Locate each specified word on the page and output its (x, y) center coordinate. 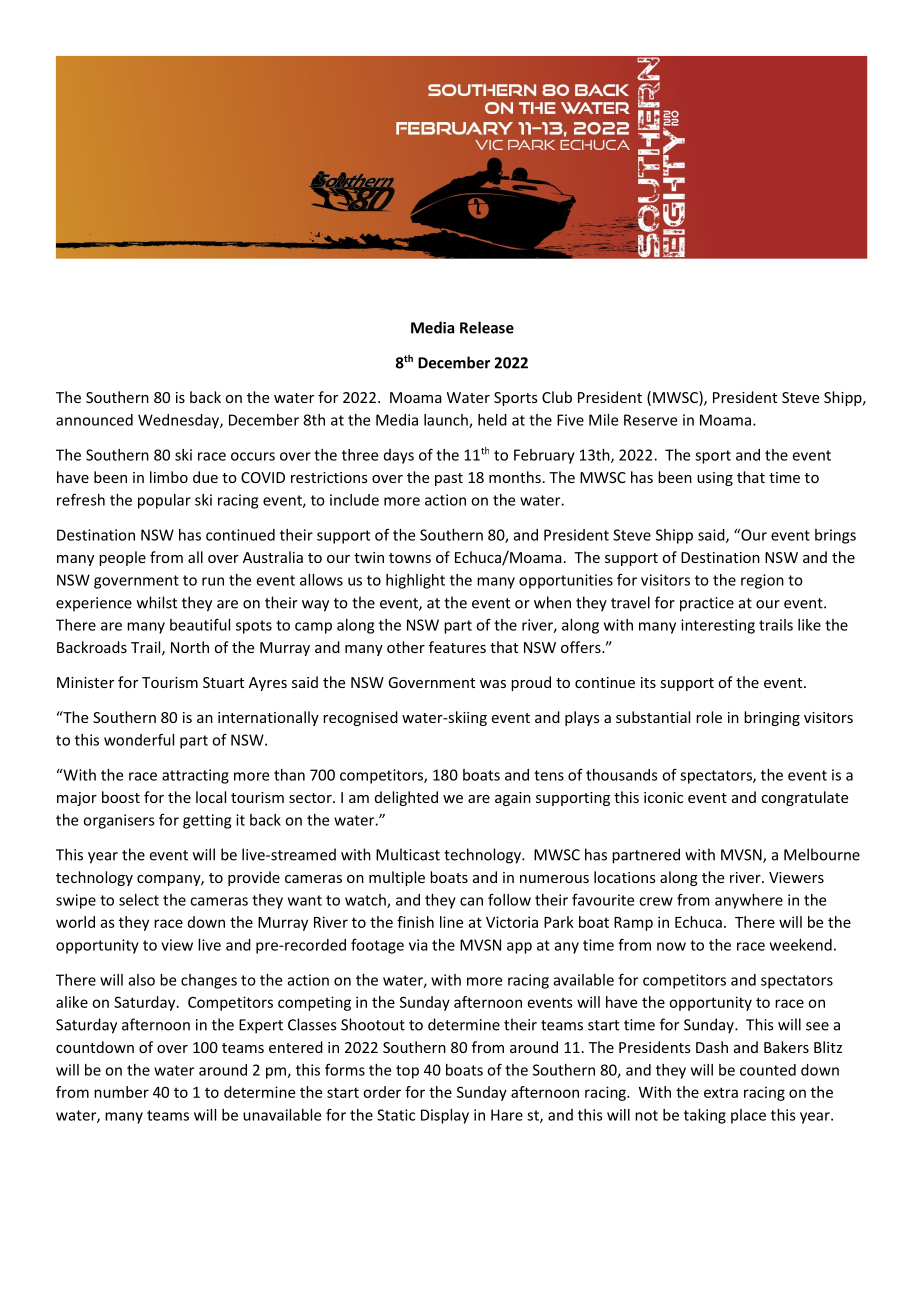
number (121, 1092)
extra (721, 1092)
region (762, 581)
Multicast (408, 854)
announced (94, 420)
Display (445, 1116)
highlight (415, 581)
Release (487, 327)
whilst (157, 602)
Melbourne (822, 854)
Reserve (650, 420)
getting (207, 821)
